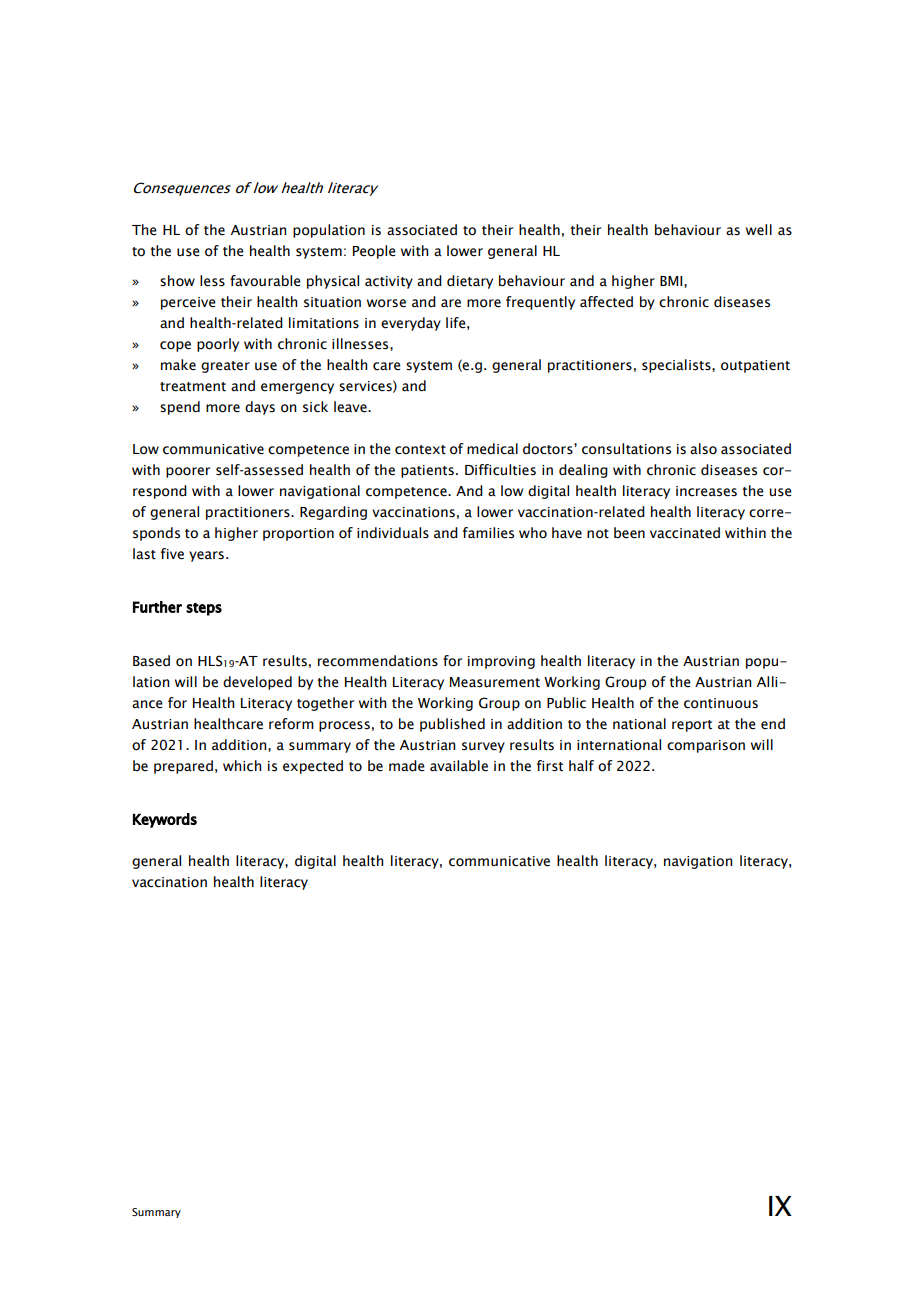 Image resolution: width=924 pixels, height=1308 pixels. I want to click on families, so click(488, 533).
